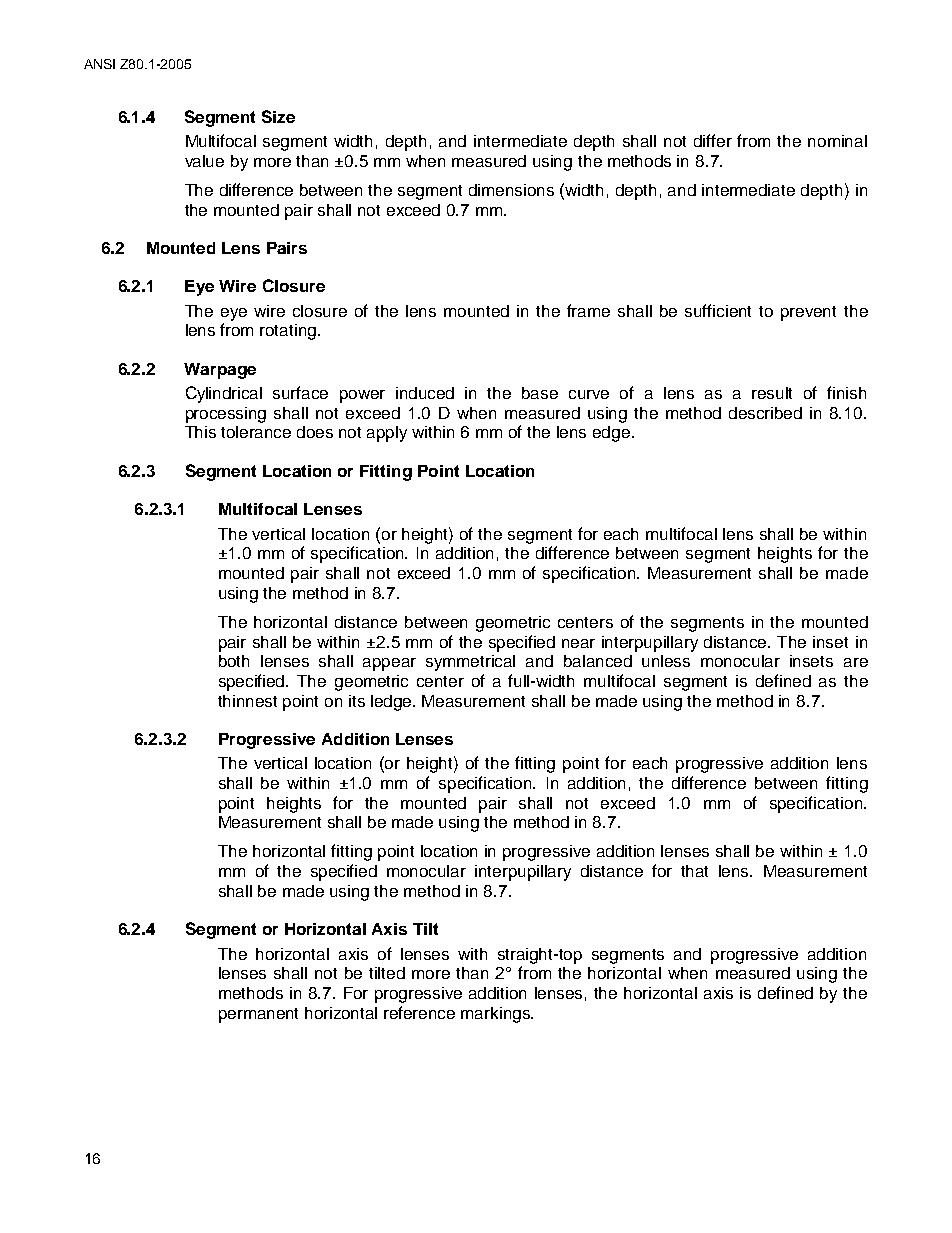  I want to click on nominal, so click(837, 141).
